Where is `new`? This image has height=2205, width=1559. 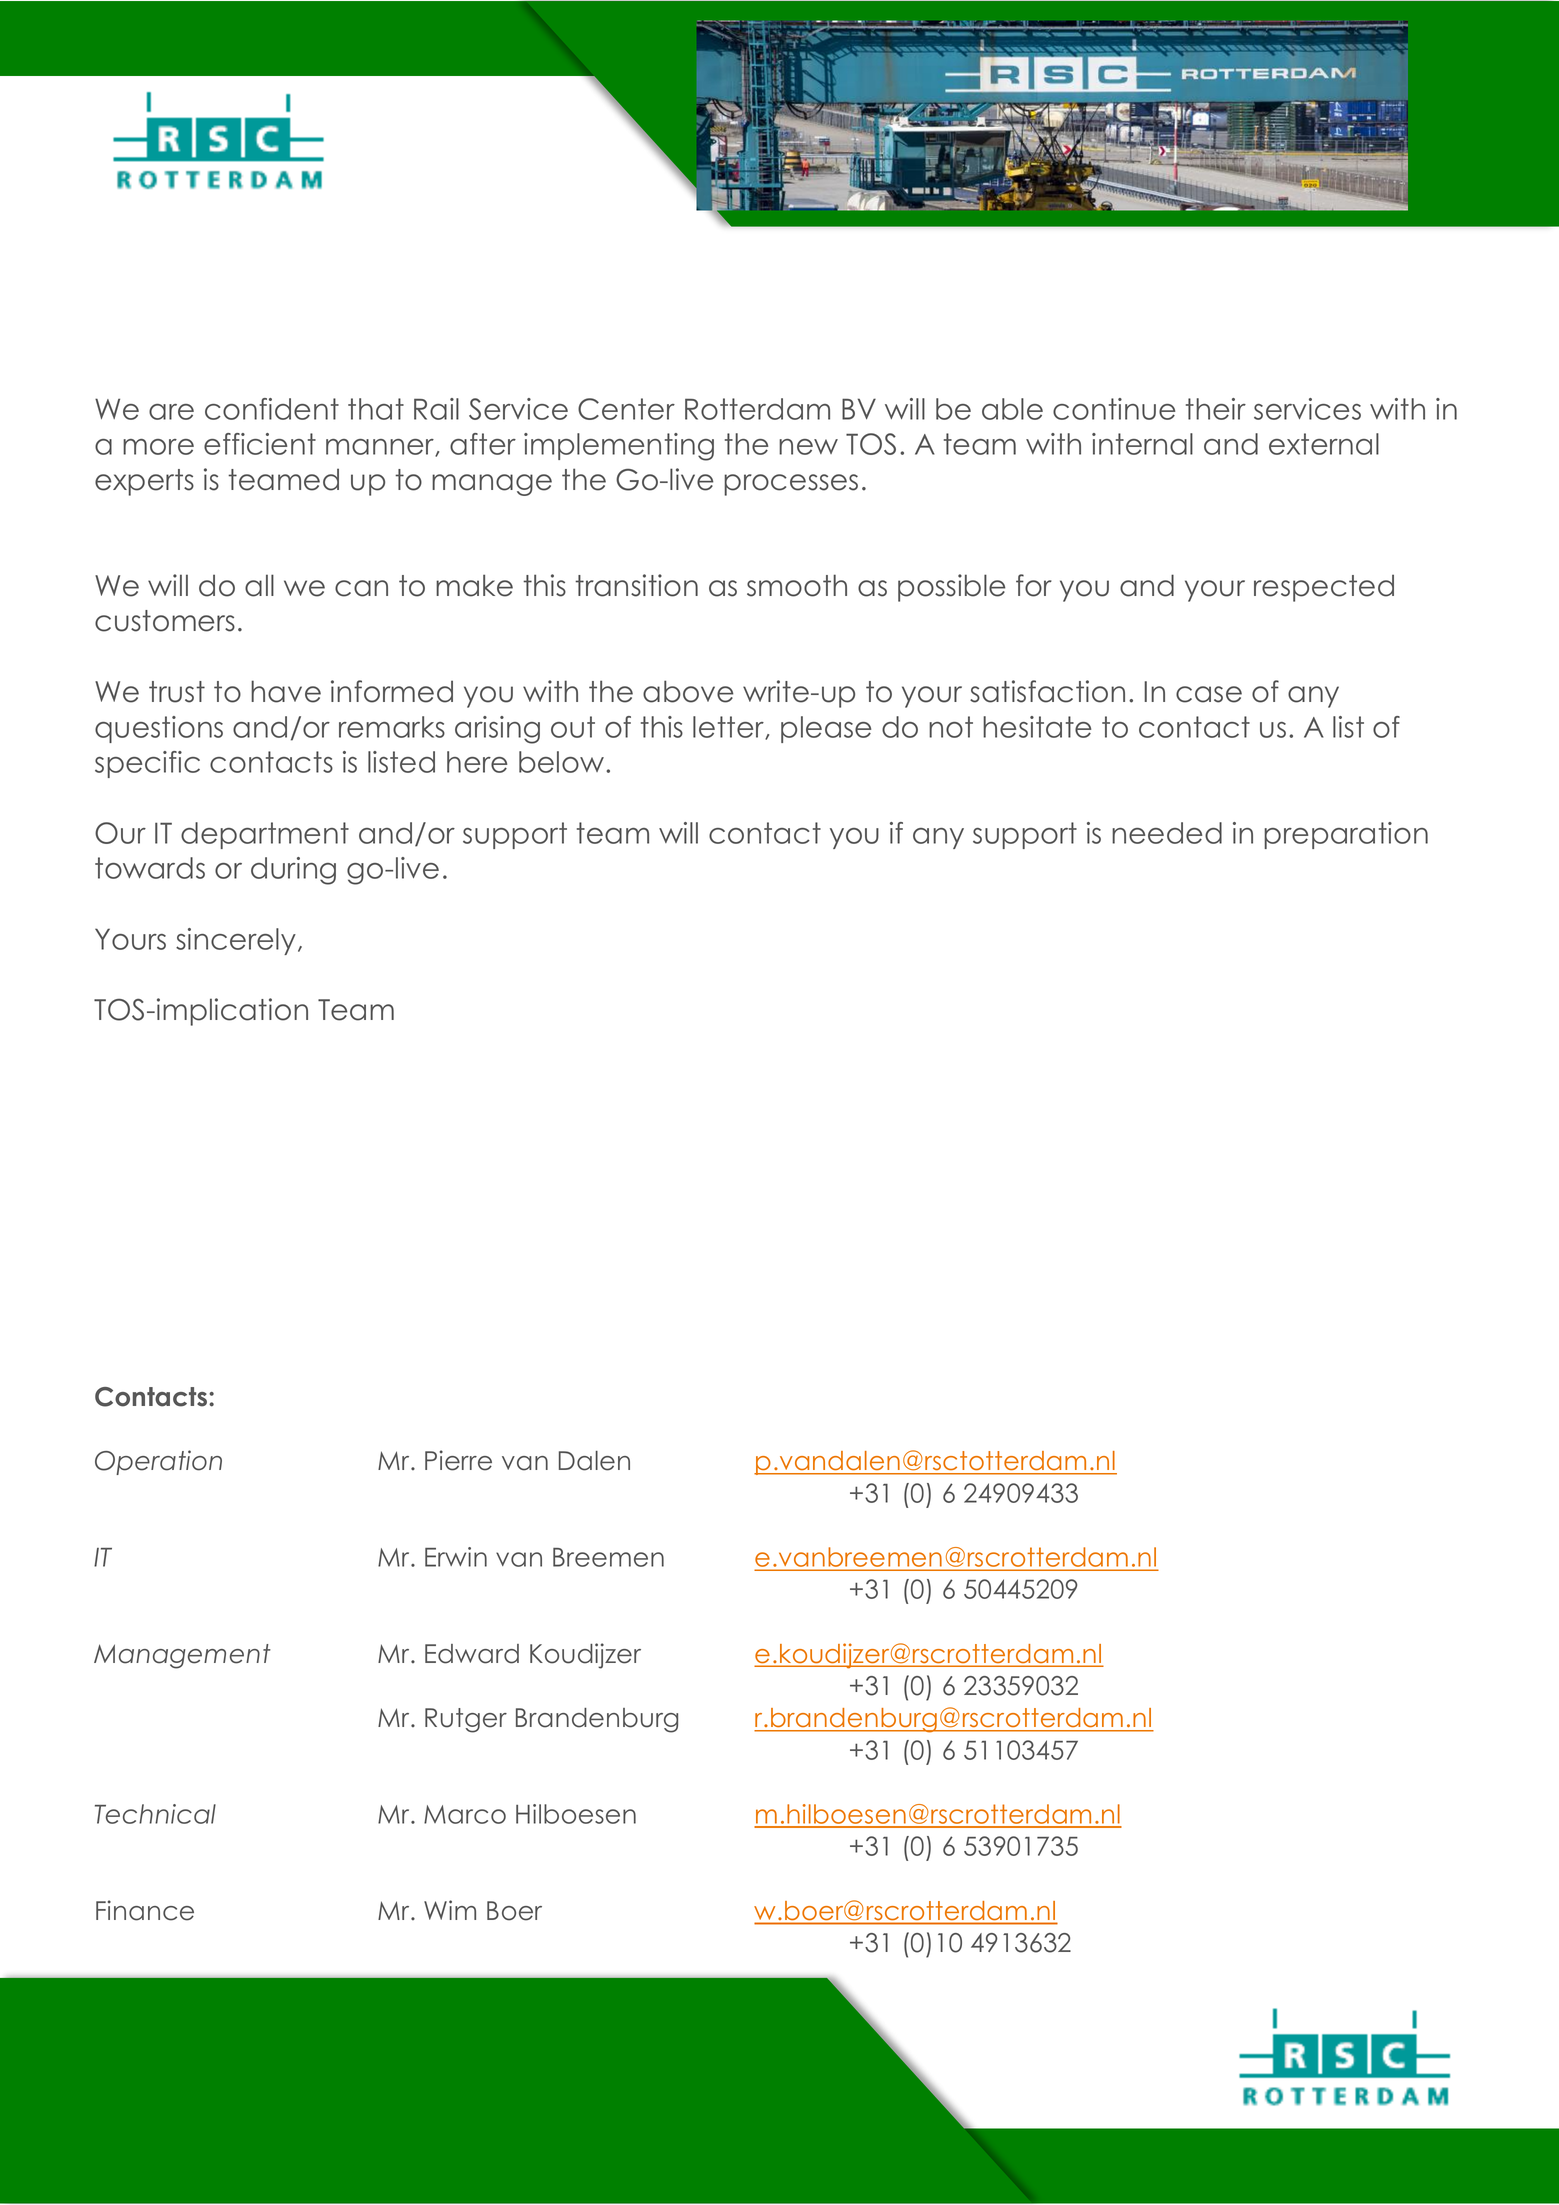
new is located at coordinates (808, 447).
